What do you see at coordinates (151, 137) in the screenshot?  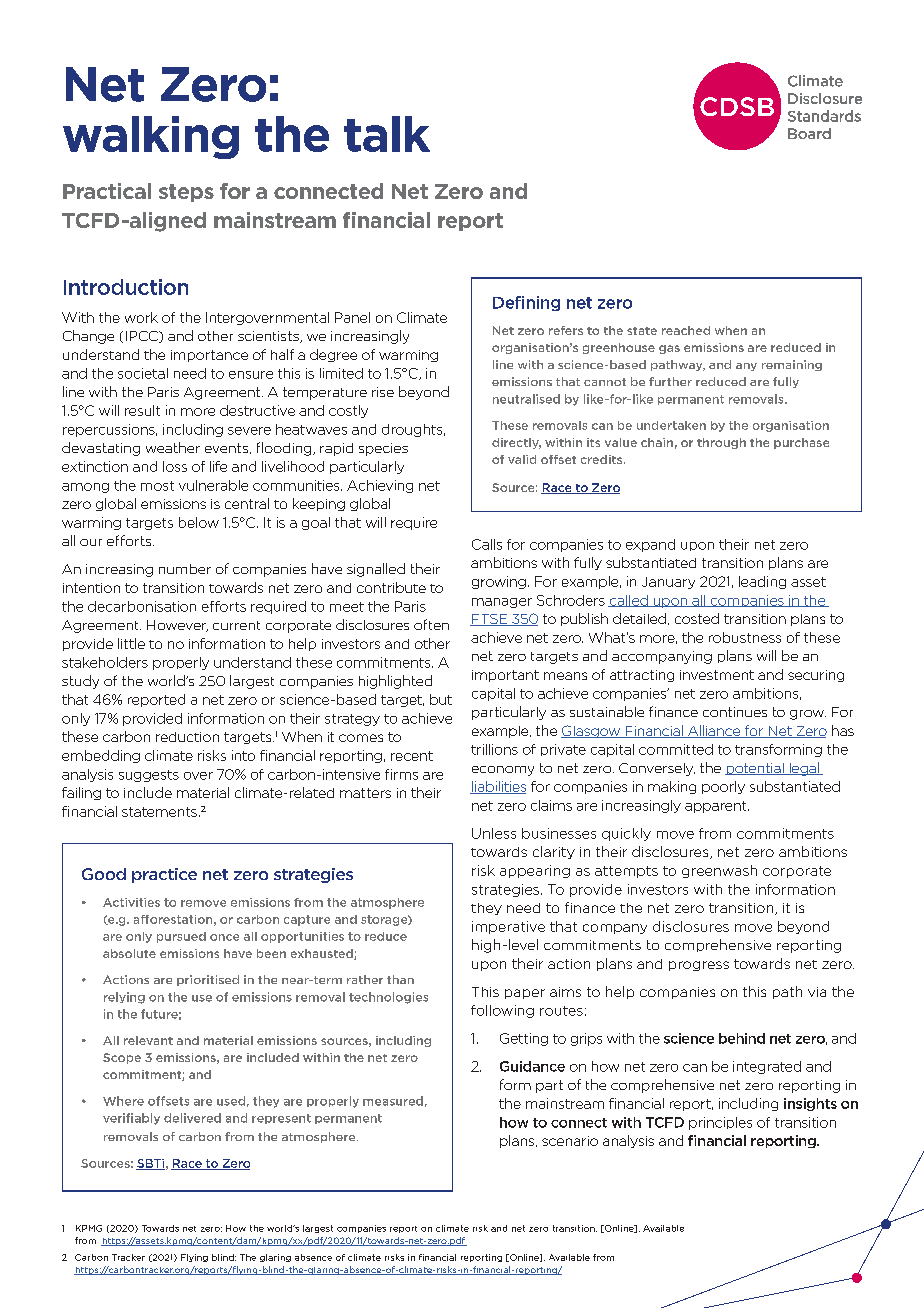 I see `walking` at bounding box center [151, 137].
